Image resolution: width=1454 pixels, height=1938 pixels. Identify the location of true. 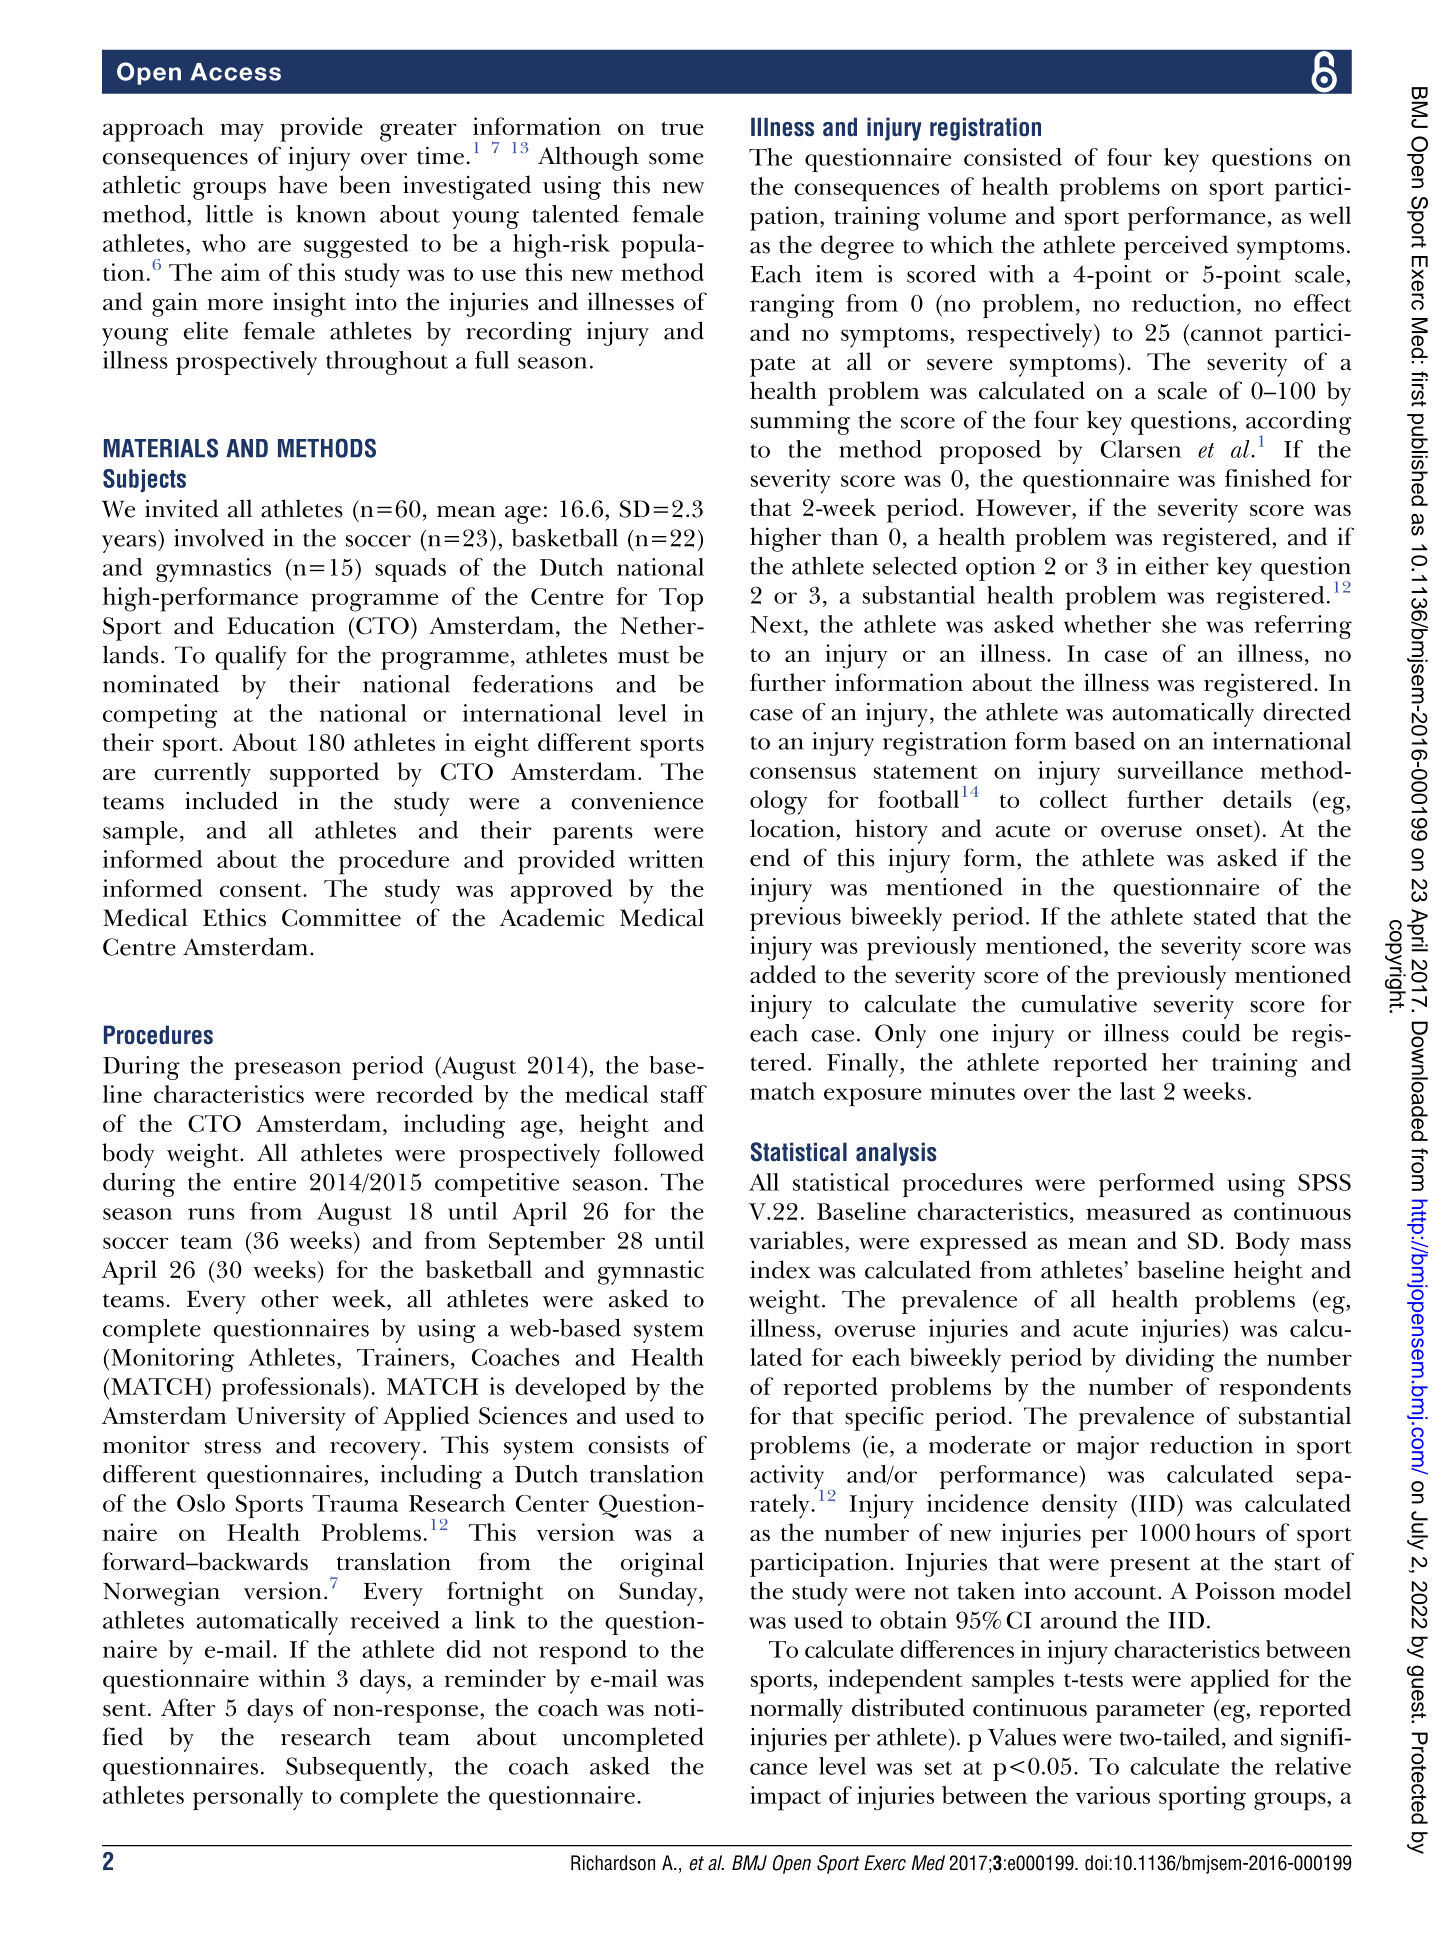
(682, 128).
